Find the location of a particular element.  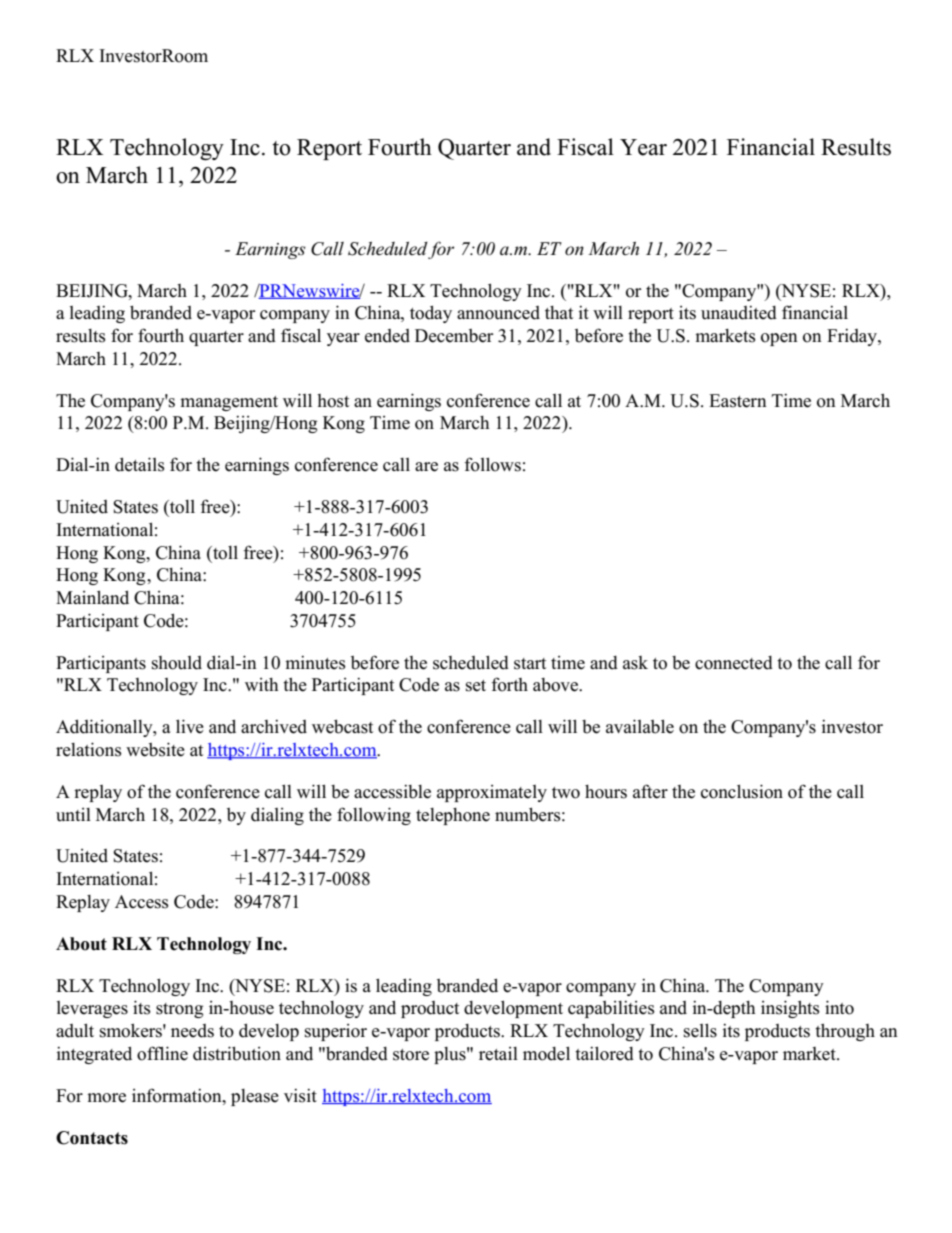

open is located at coordinates (779, 339).
